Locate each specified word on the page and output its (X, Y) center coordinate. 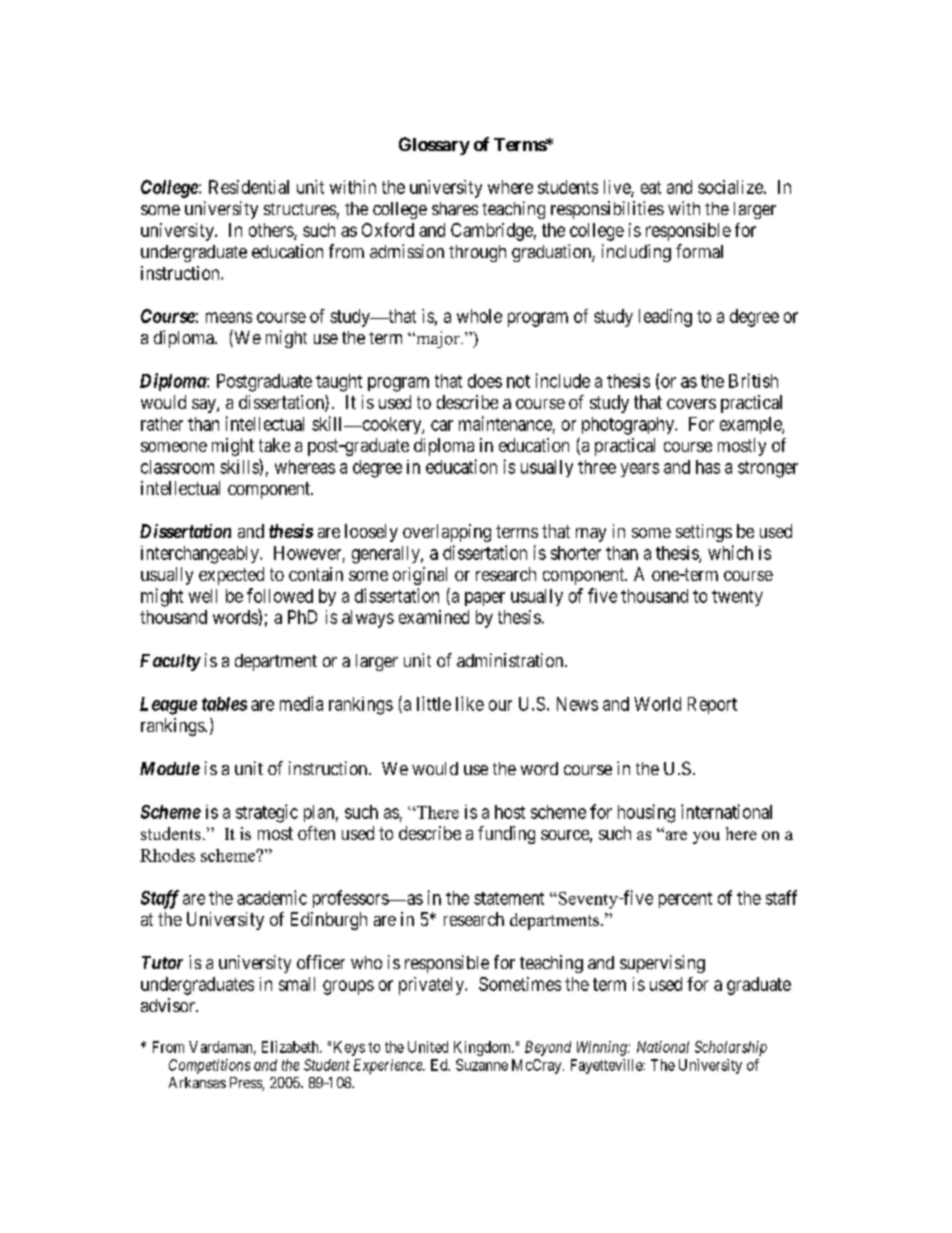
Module (170, 768)
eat (651, 187)
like (470, 703)
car (442, 425)
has (708, 467)
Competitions (209, 1066)
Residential (249, 187)
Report (712, 705)
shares (455, 208)
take (274, 445)
